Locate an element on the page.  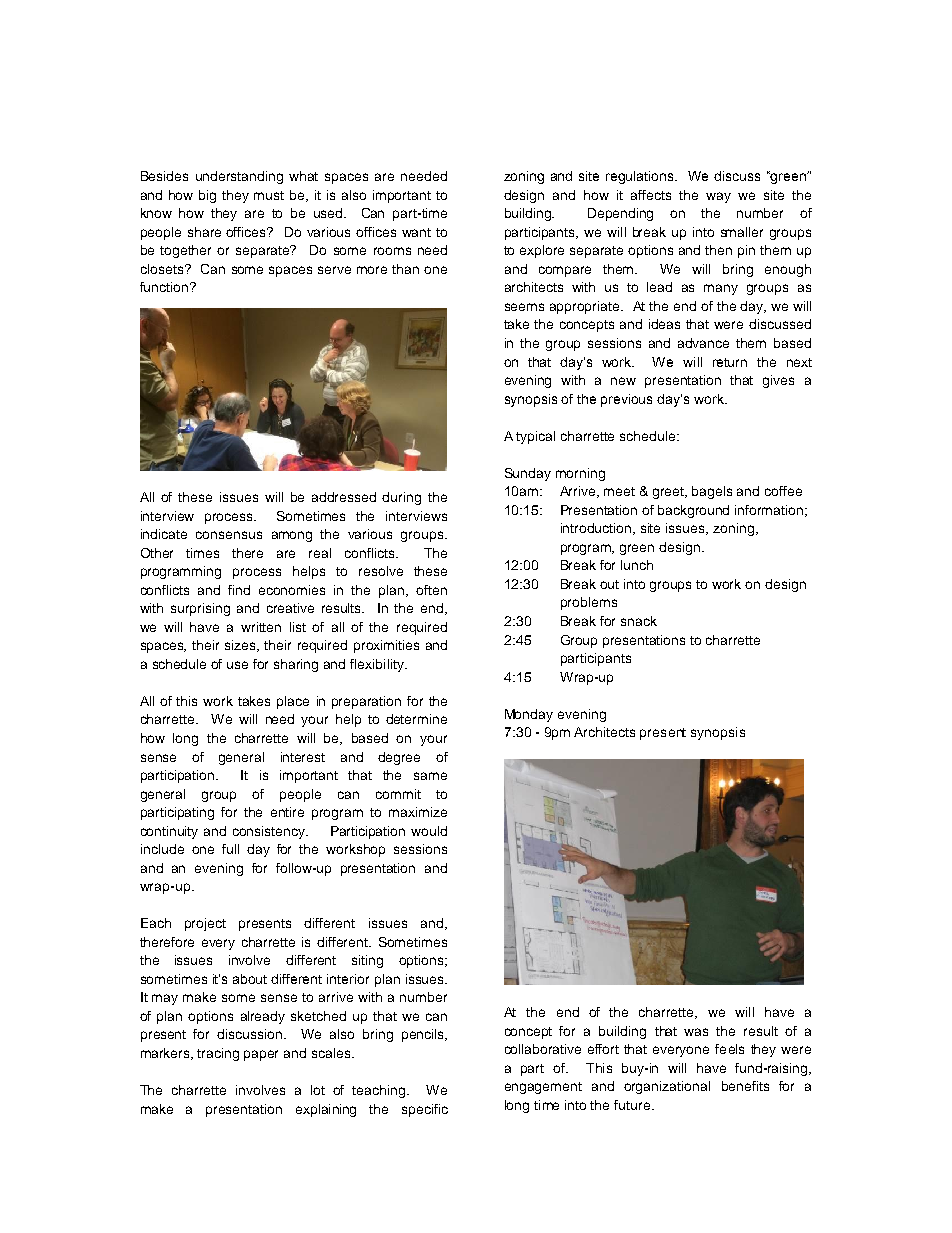
big is located at coordinates (207, 196).
